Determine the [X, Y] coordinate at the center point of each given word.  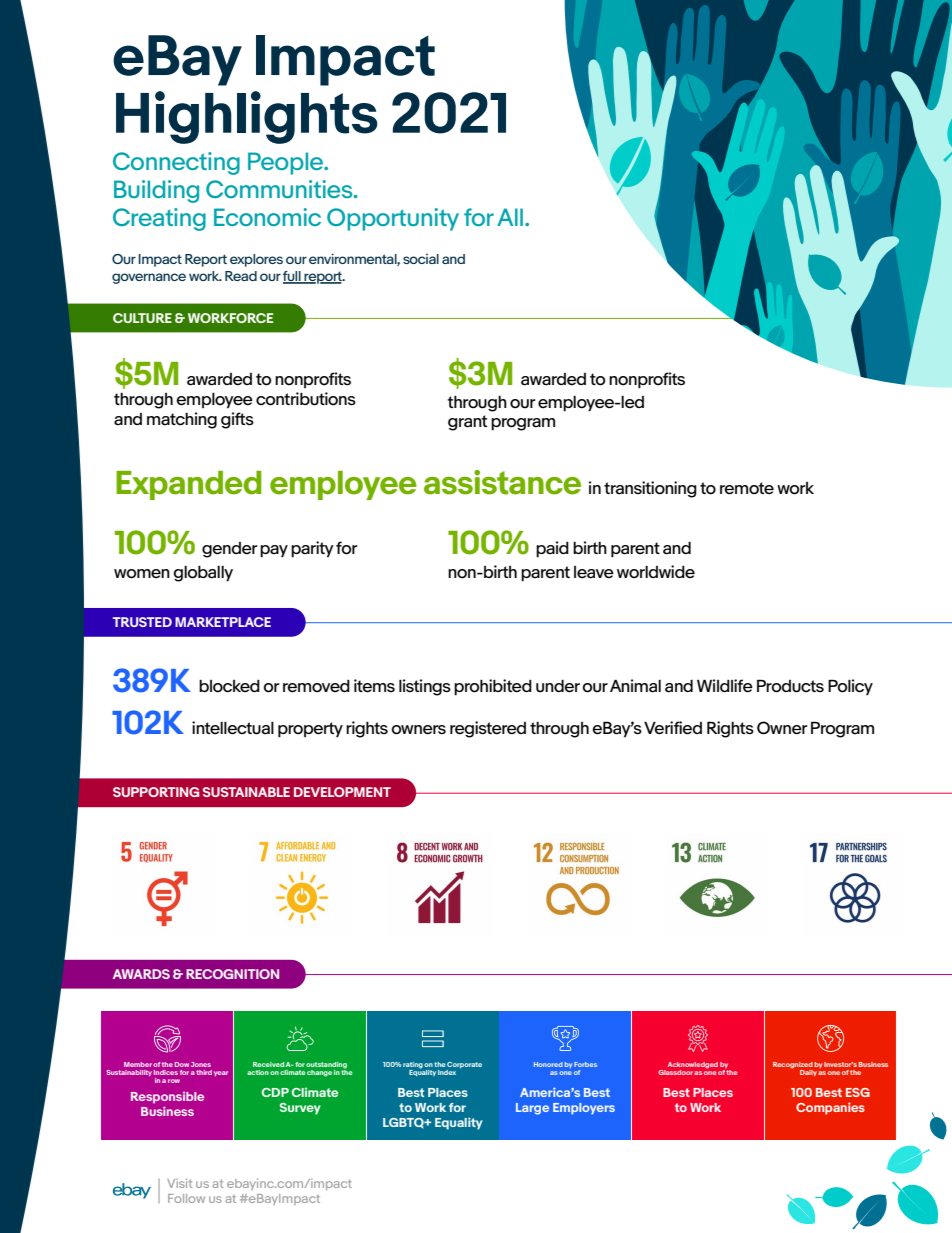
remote [747, 488]
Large [532, 1109]
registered [488, 729]
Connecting [176, 163]
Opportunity [393, 219]
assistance [502, 482]
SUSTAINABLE [246, 792]
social [421, 259]
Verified [673, 728]
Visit [179, 1183]
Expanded [189, 485]
